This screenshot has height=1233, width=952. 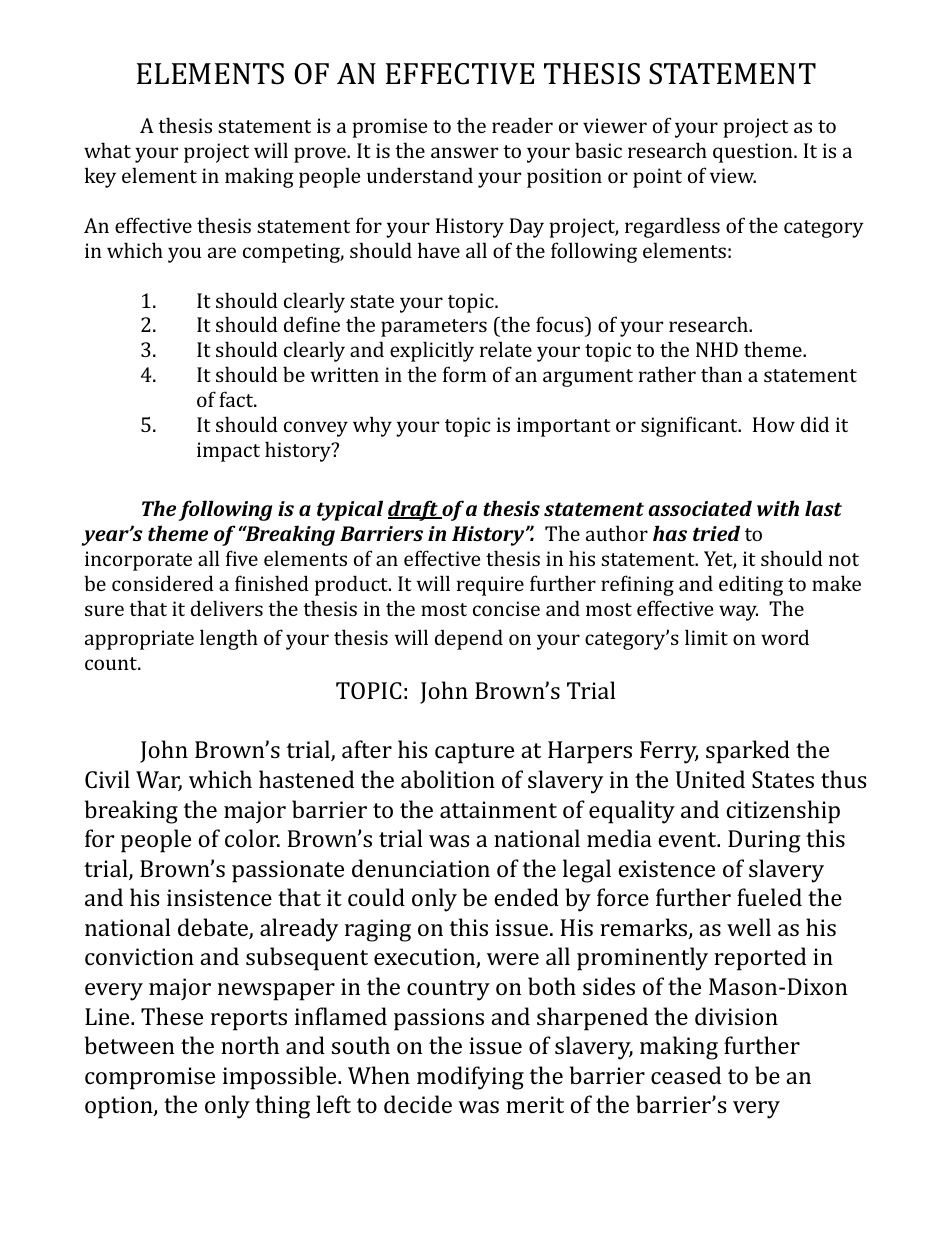 What do you see at coordinates (107, 150) in the screenshot?
I see `what` at bounding box center [107, 150].
